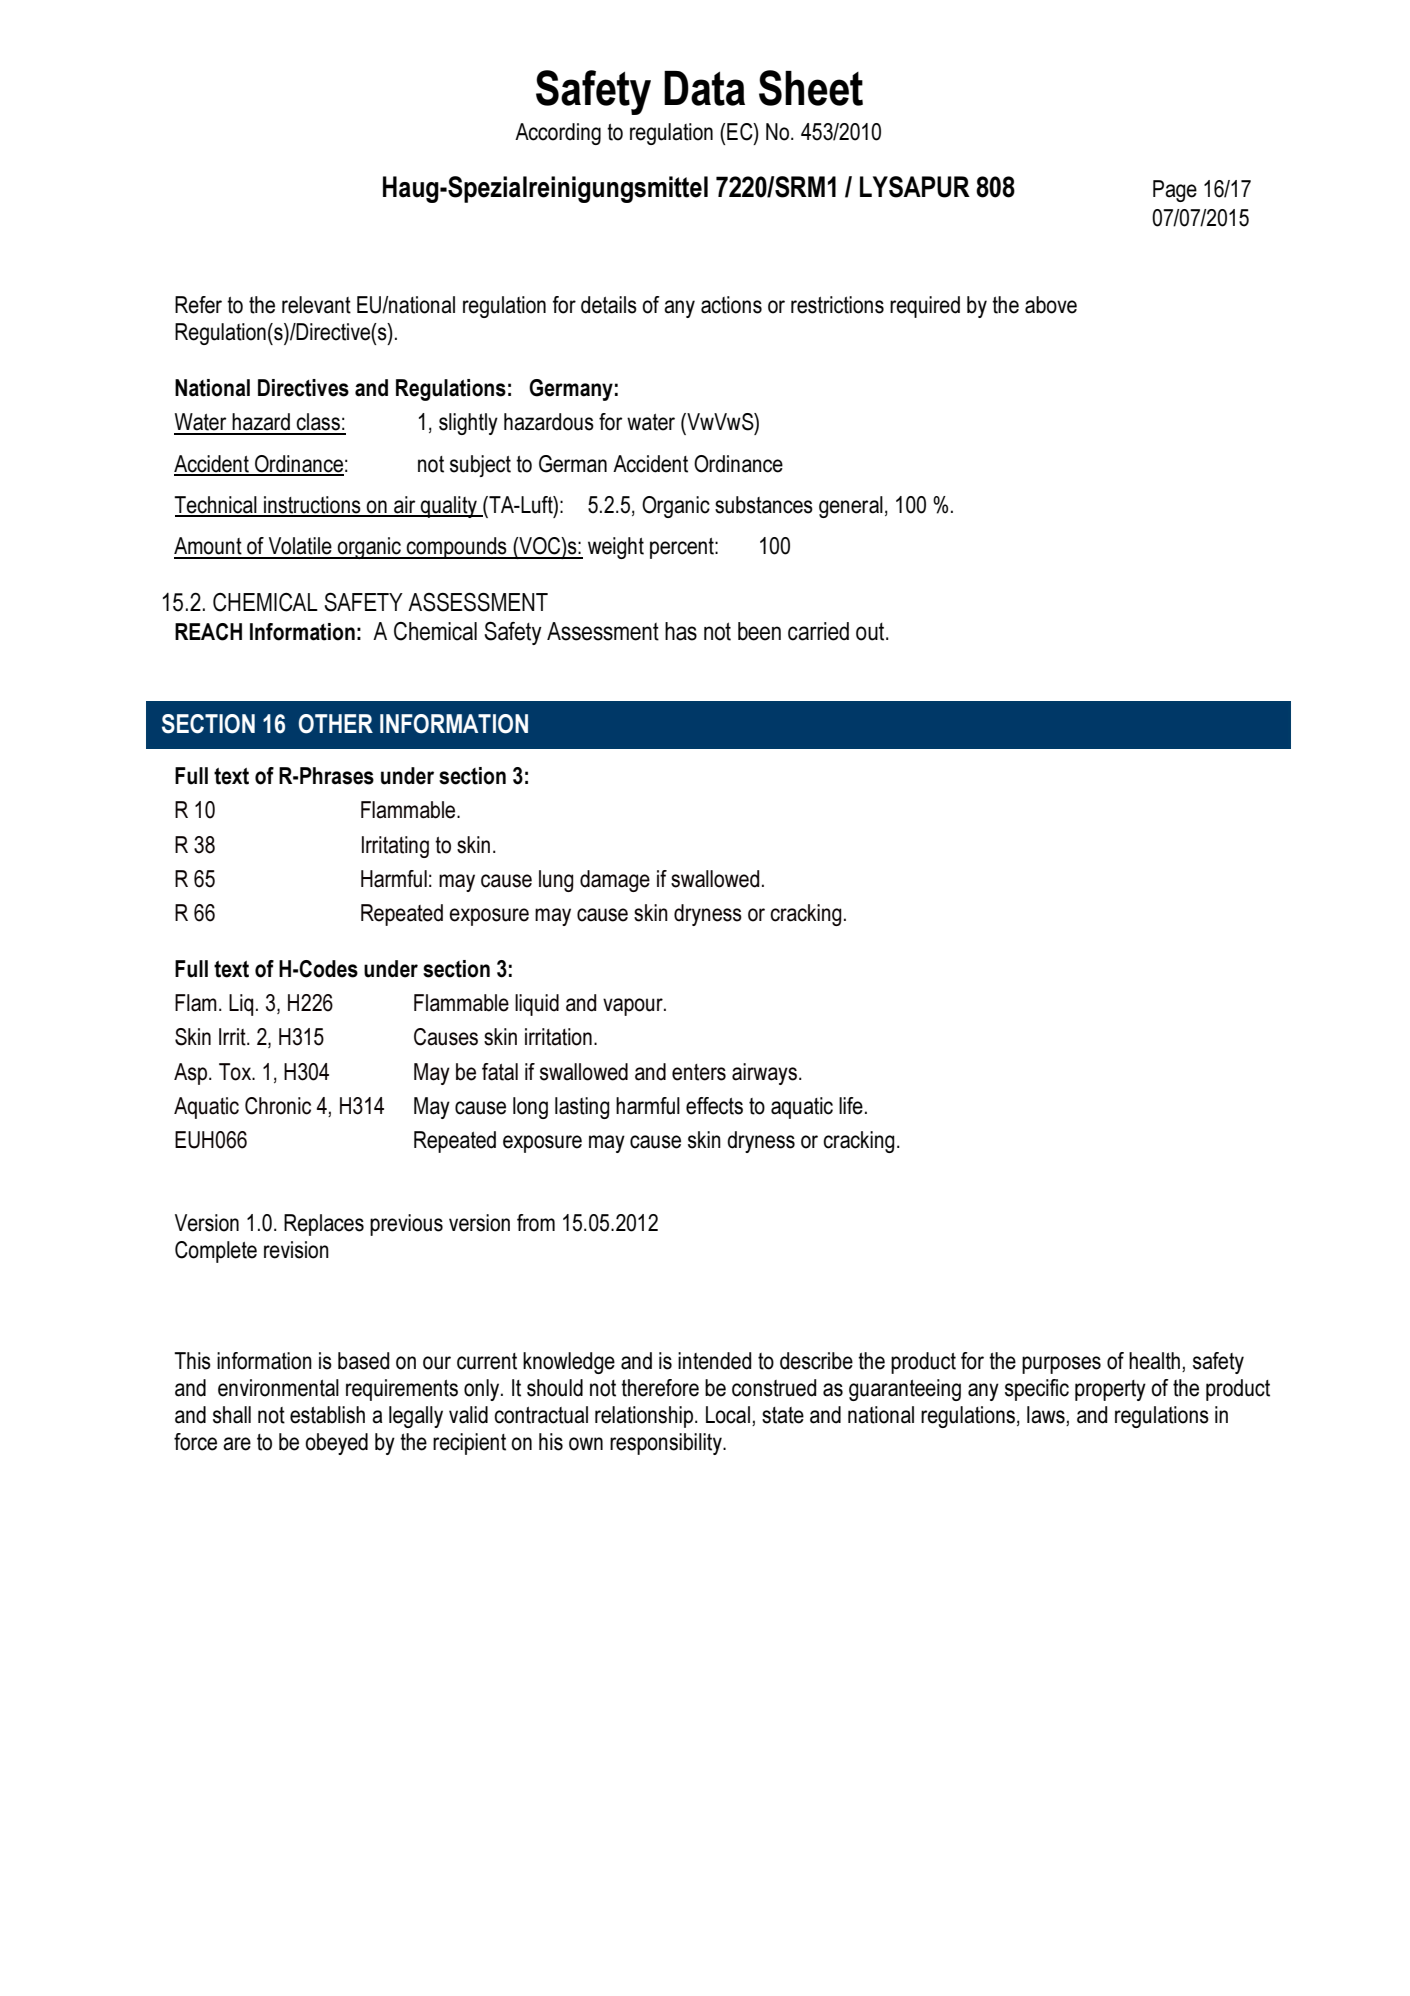 This screenshot has width=1410, height=1996. I want to click on Chronic, so click(278, 1106).
